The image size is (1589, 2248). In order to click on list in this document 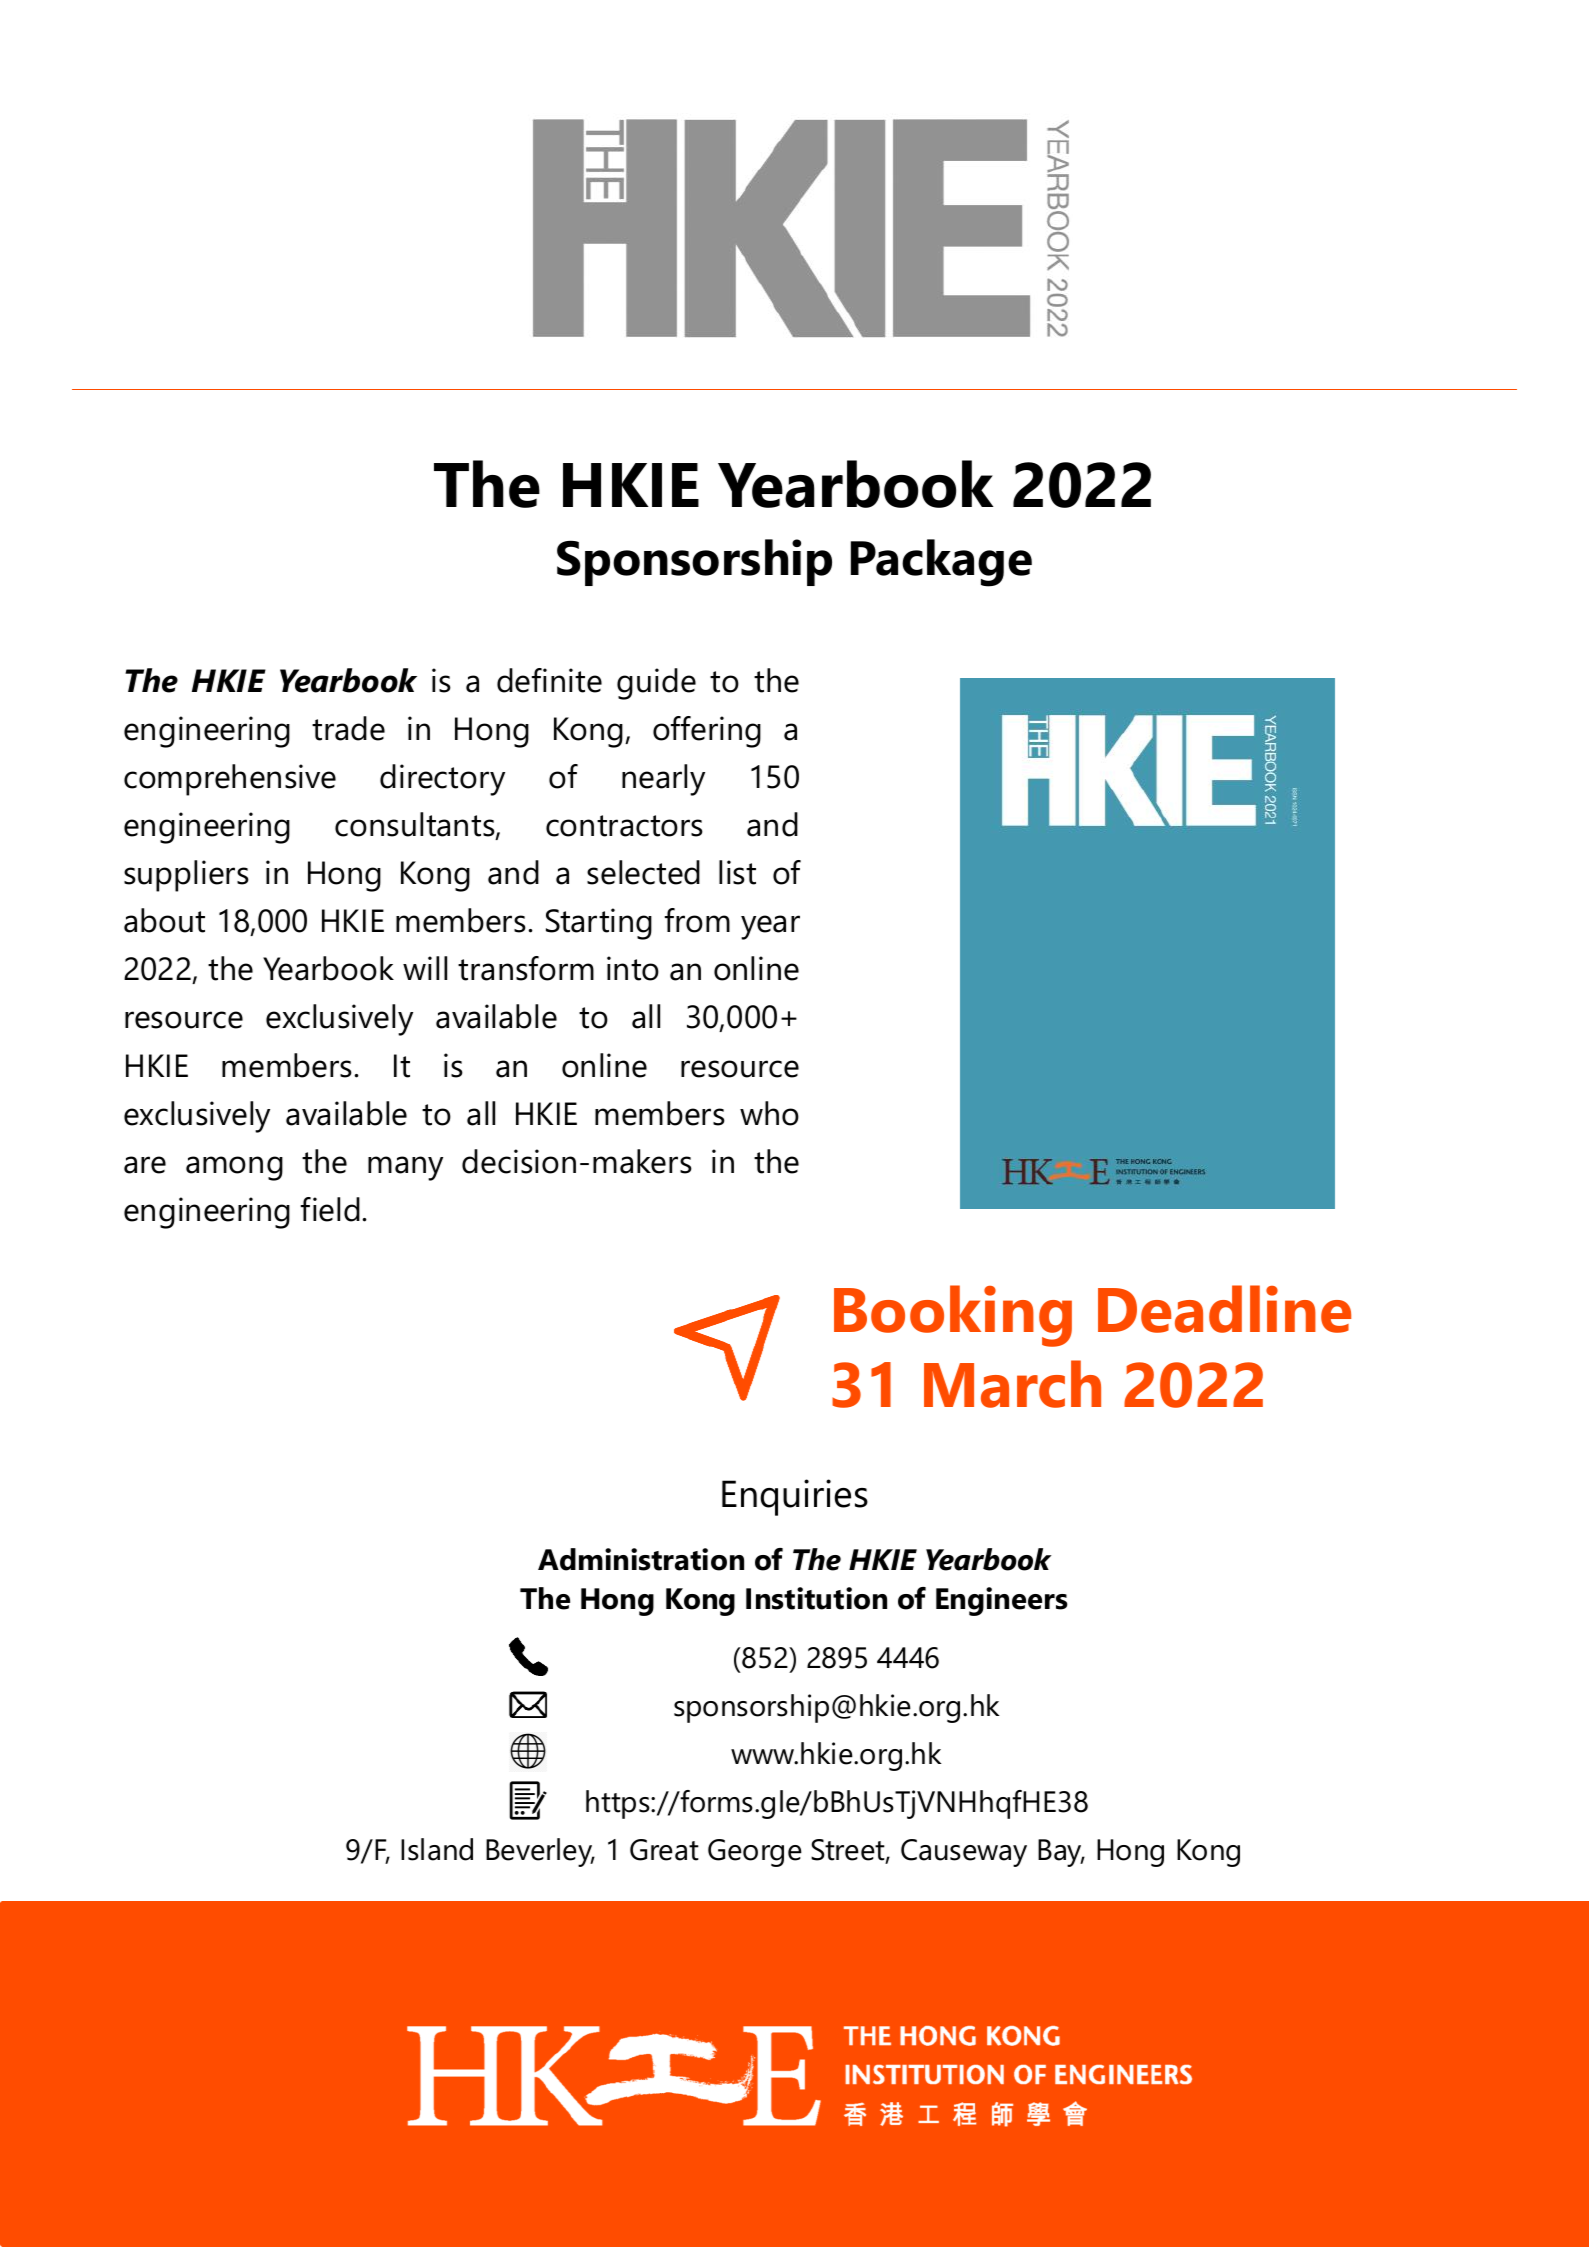, I will do `click(737, 872)`.
